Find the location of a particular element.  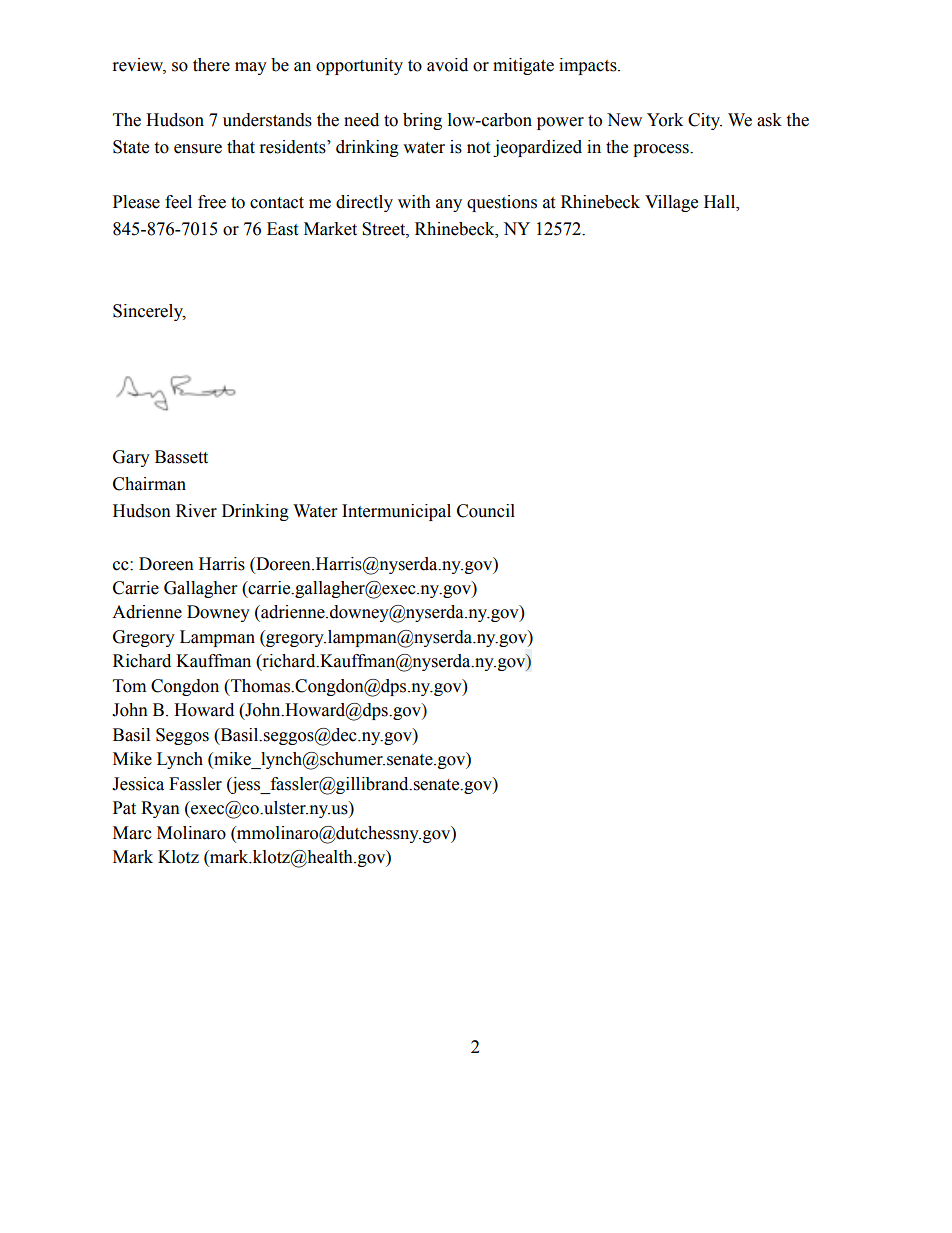

Ryan is located at coordinates (160, 809).
